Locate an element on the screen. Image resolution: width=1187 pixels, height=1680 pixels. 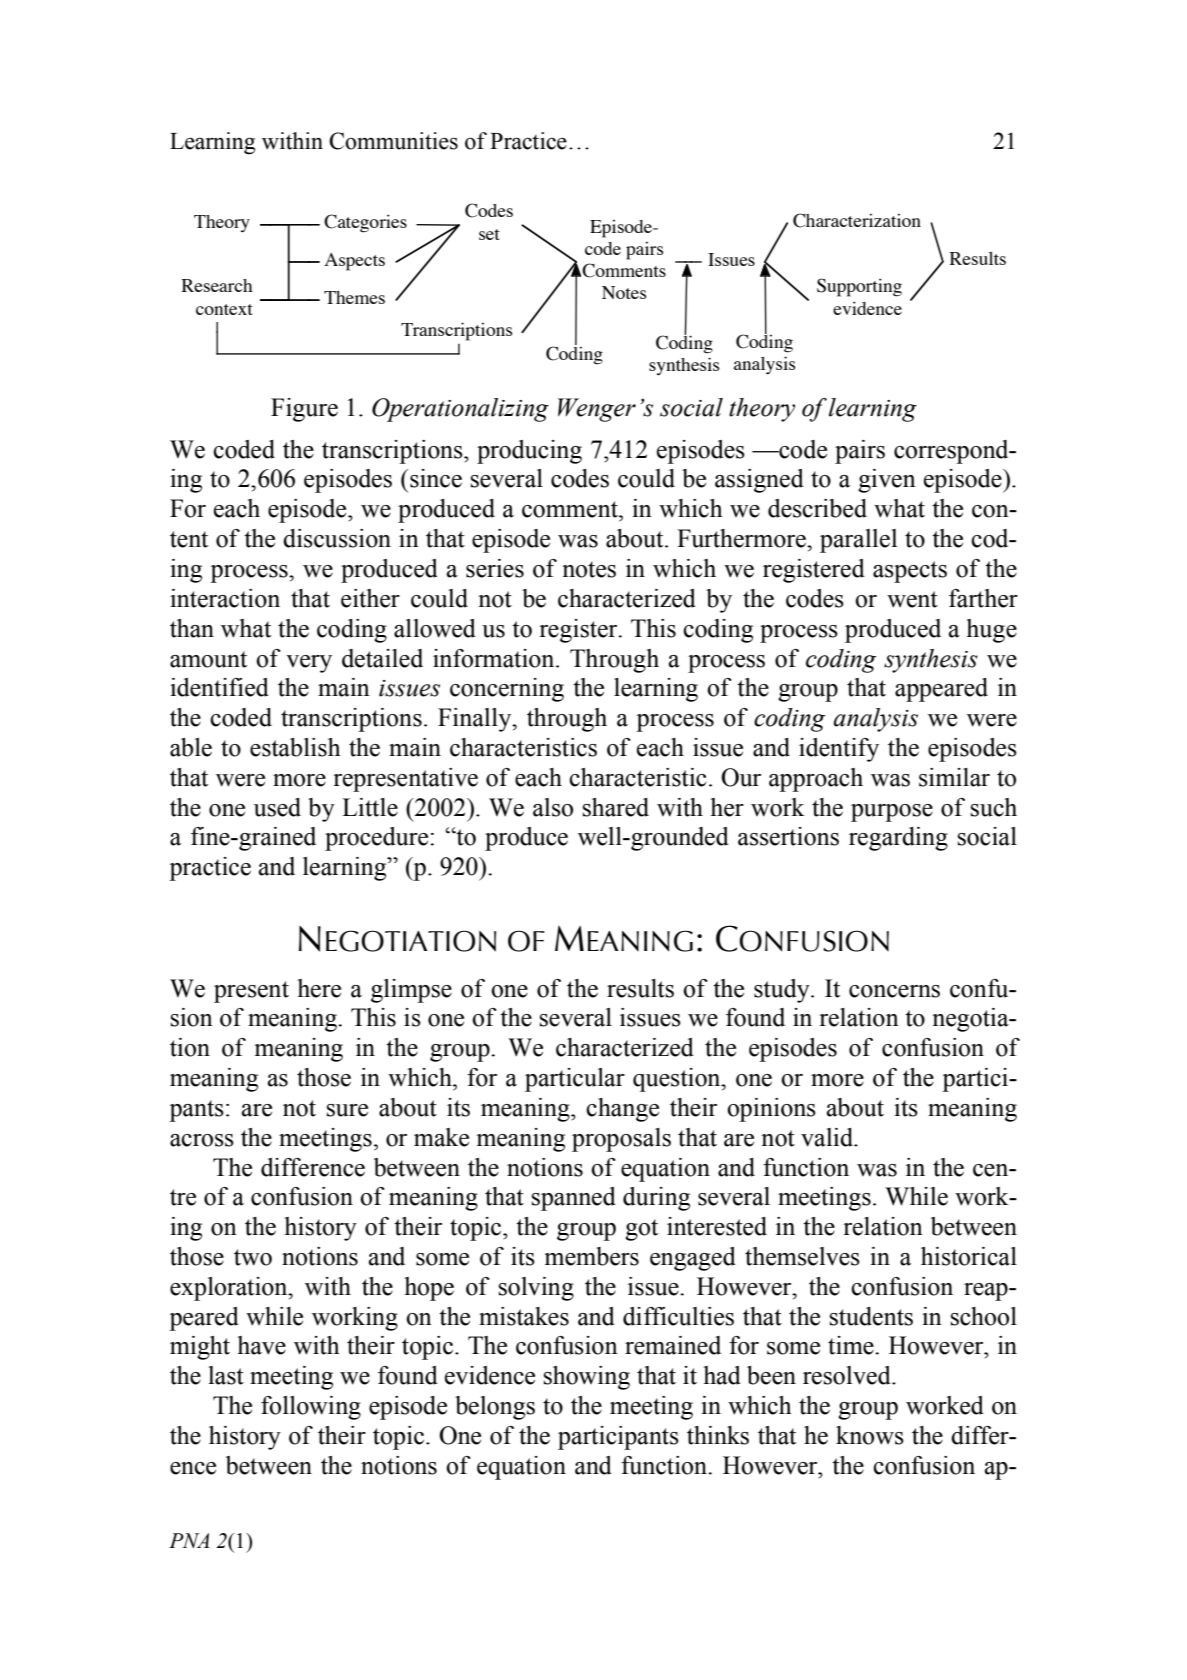
set is located at coordinates (489, 234).
